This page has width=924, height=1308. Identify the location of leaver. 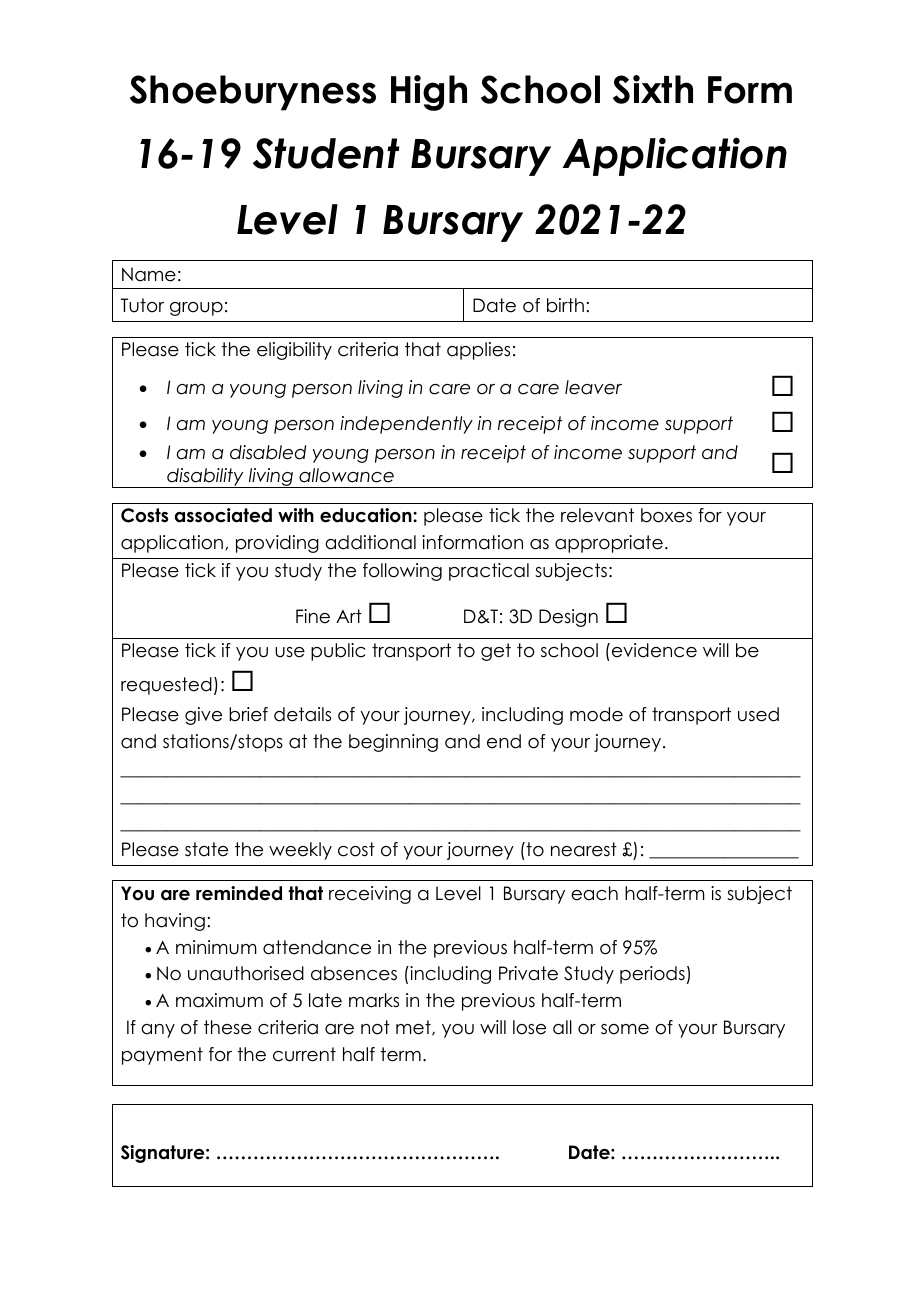
(593, 387).
